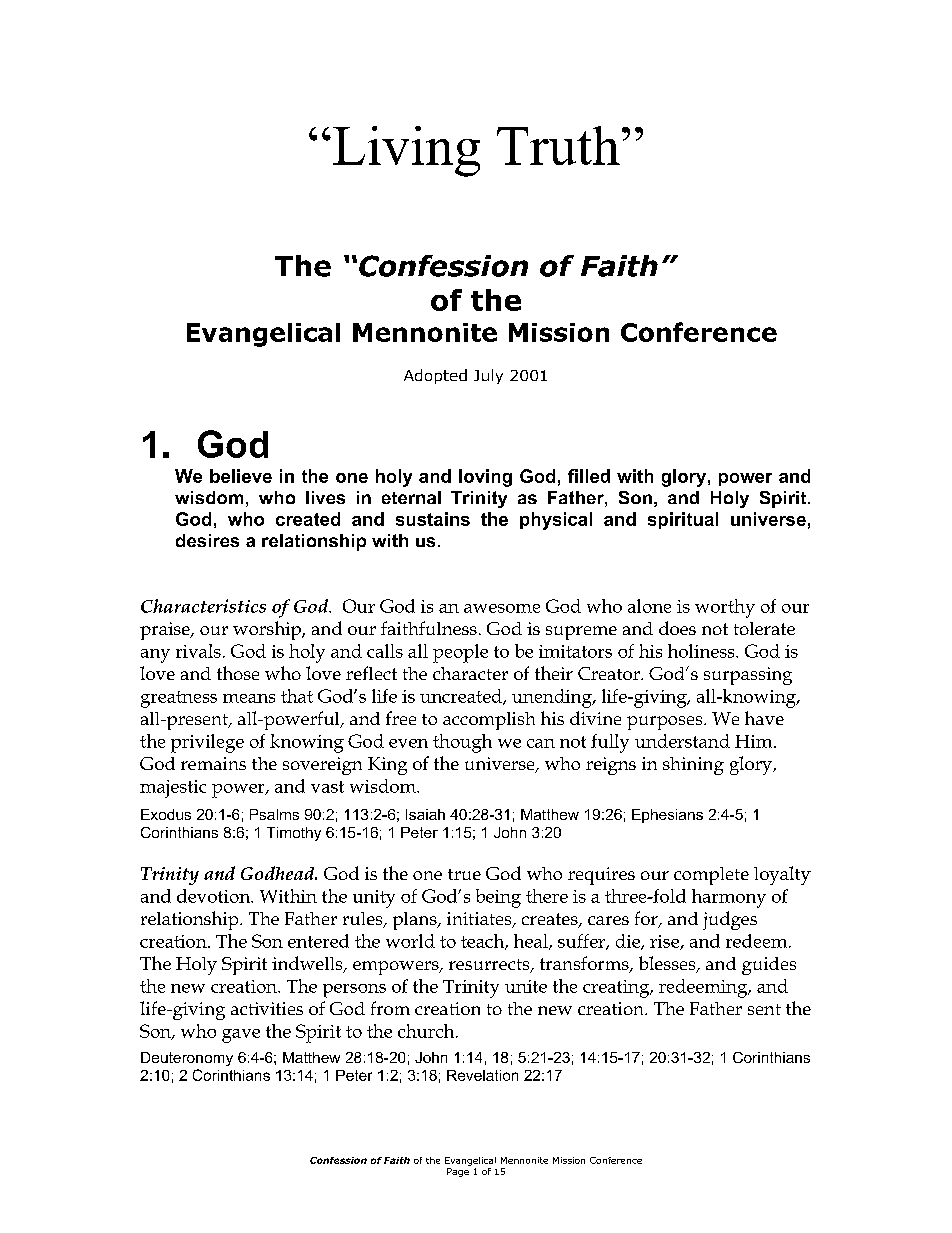 The height and width of the document is (1233, 952). I want to click on holiness, so click(702, 651).
